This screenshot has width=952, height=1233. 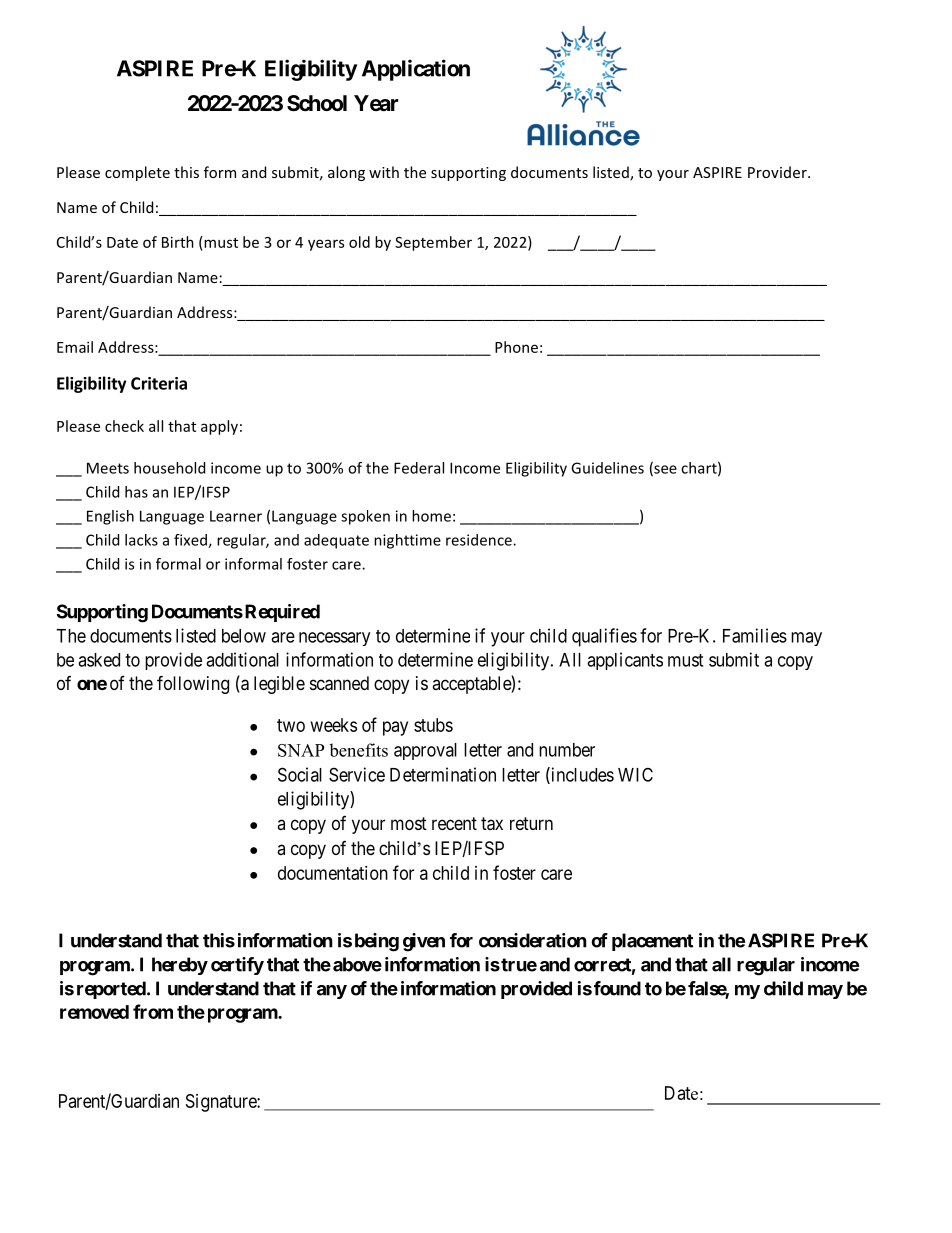 What do you see at coordinates (124, 426) in the screenshot?
I see `check` at bounding box center [124, 426].
